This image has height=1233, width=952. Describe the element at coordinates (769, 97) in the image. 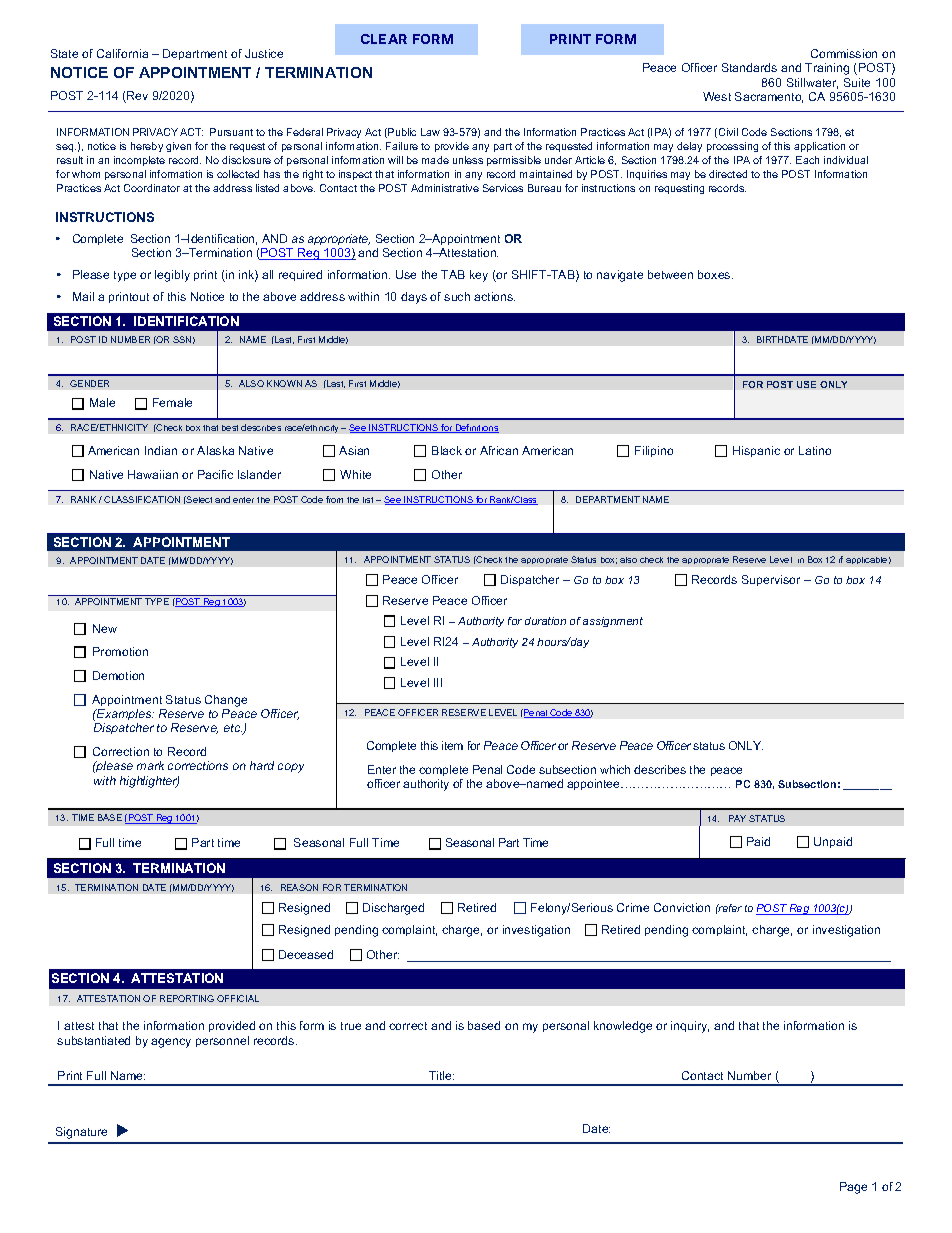

I see `Sacramento` at that location.
